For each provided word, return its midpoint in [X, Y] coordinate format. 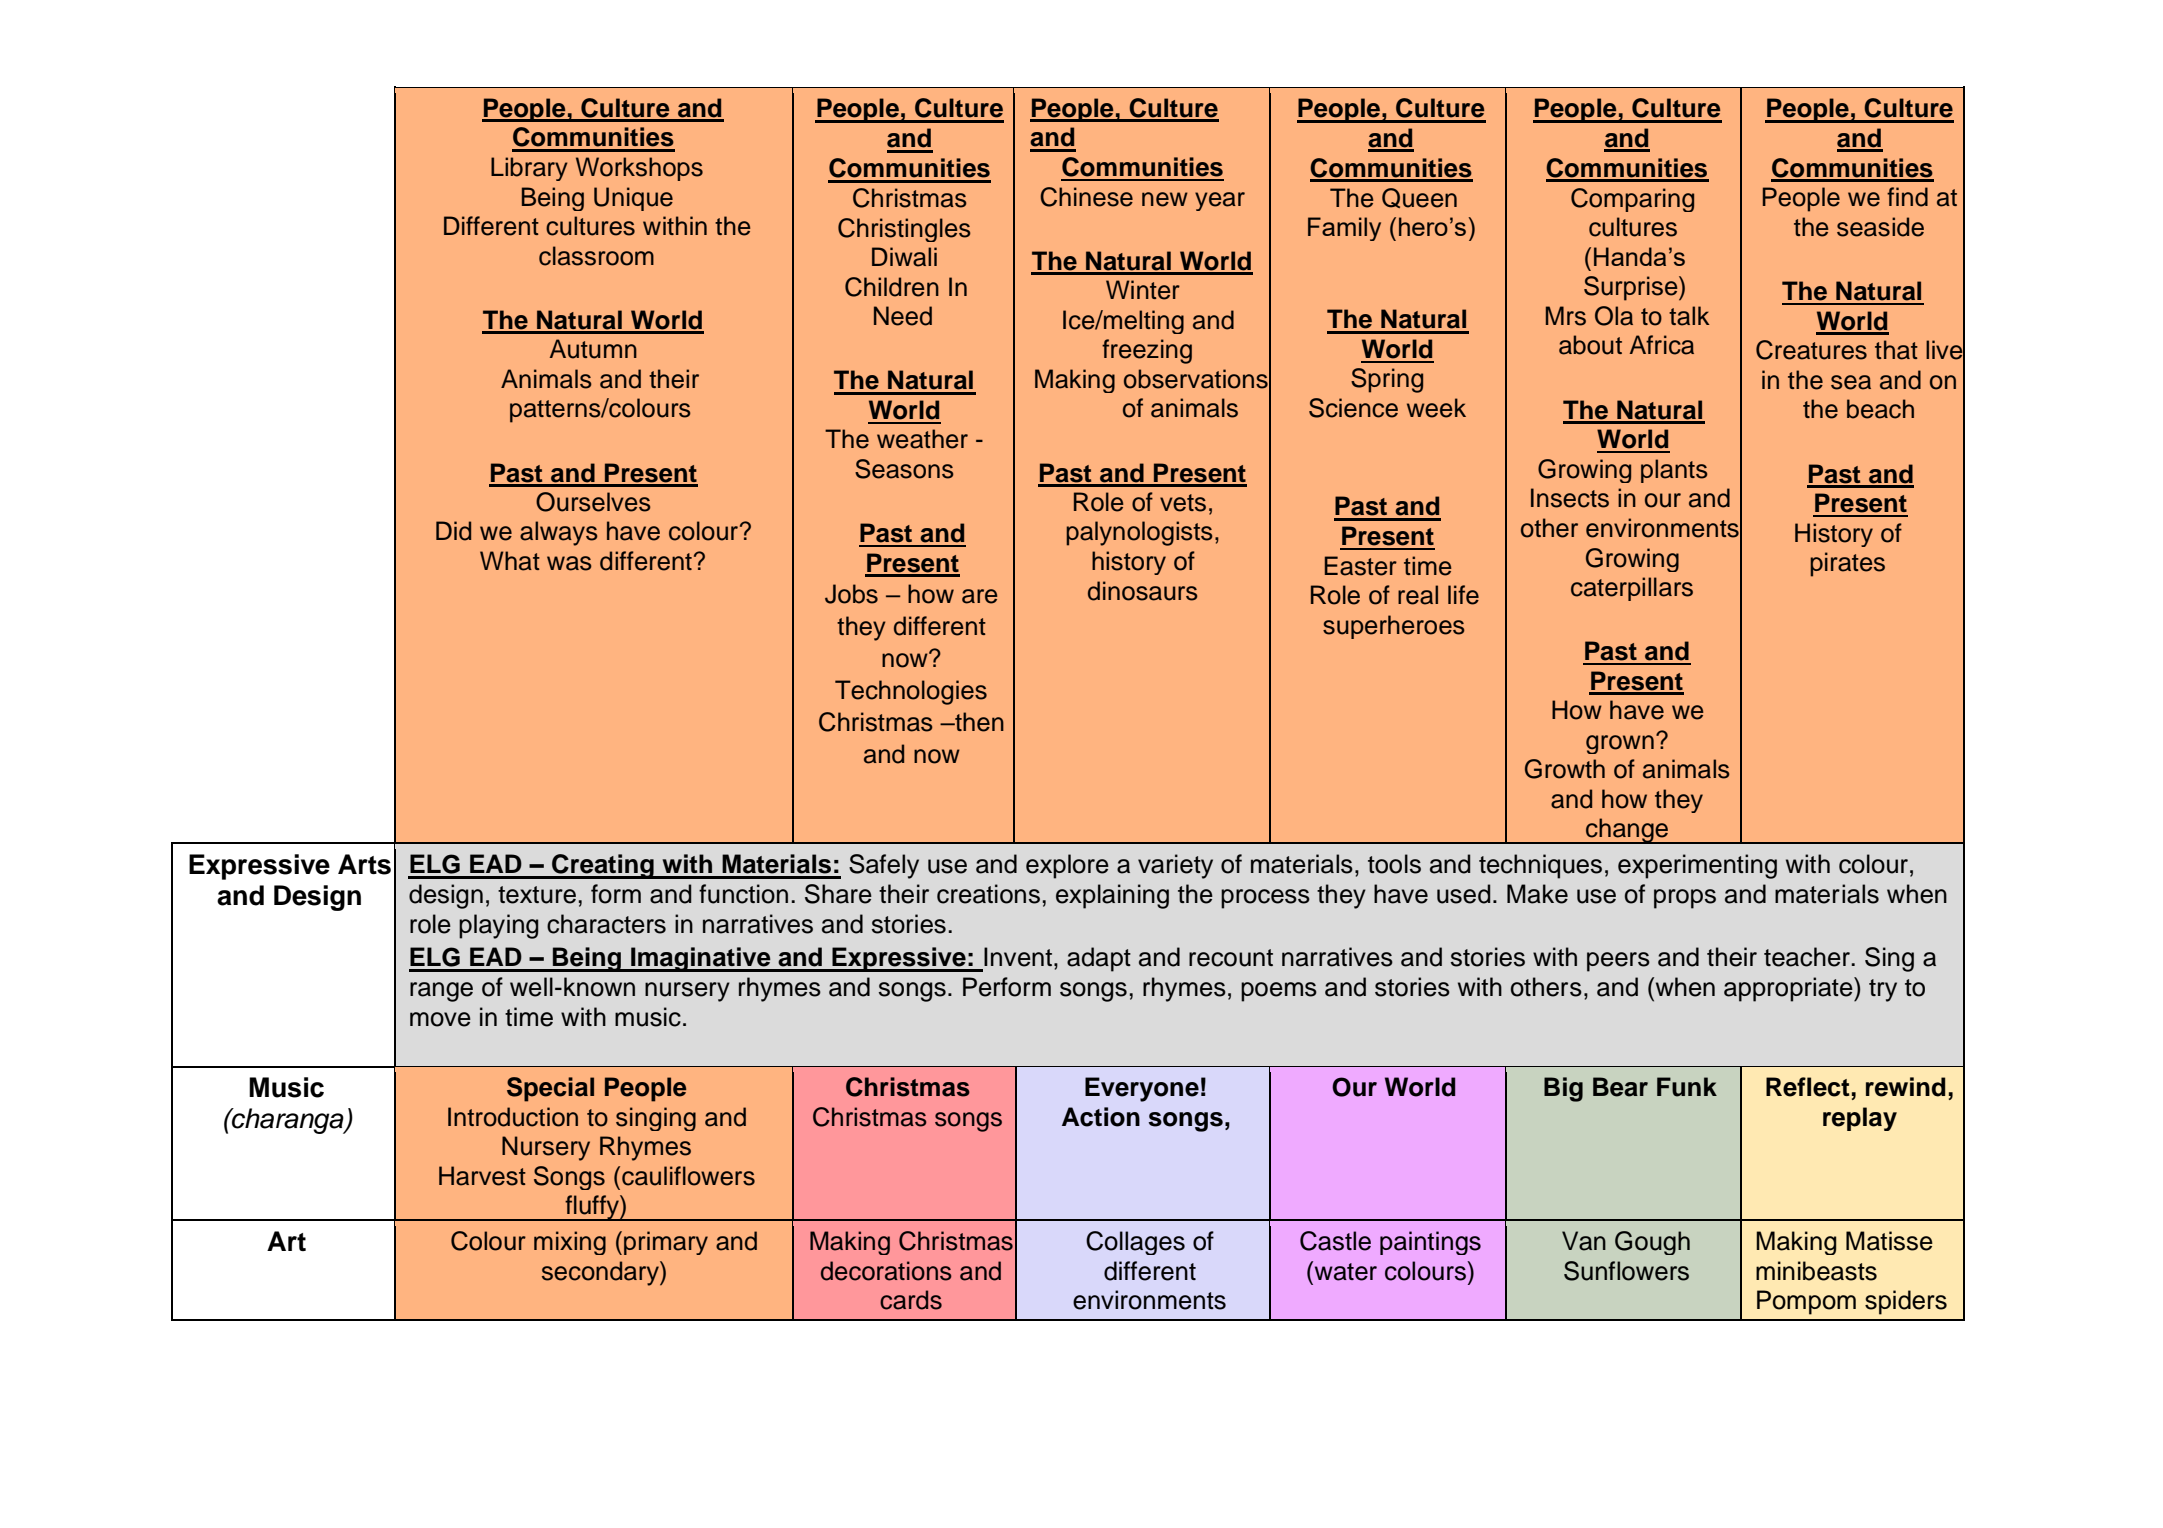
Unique [633, 199]
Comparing [1632, 200]
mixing [570, 1243]
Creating [603, 866]
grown [1620, 744]
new [1165, 199]
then [978, 722]
